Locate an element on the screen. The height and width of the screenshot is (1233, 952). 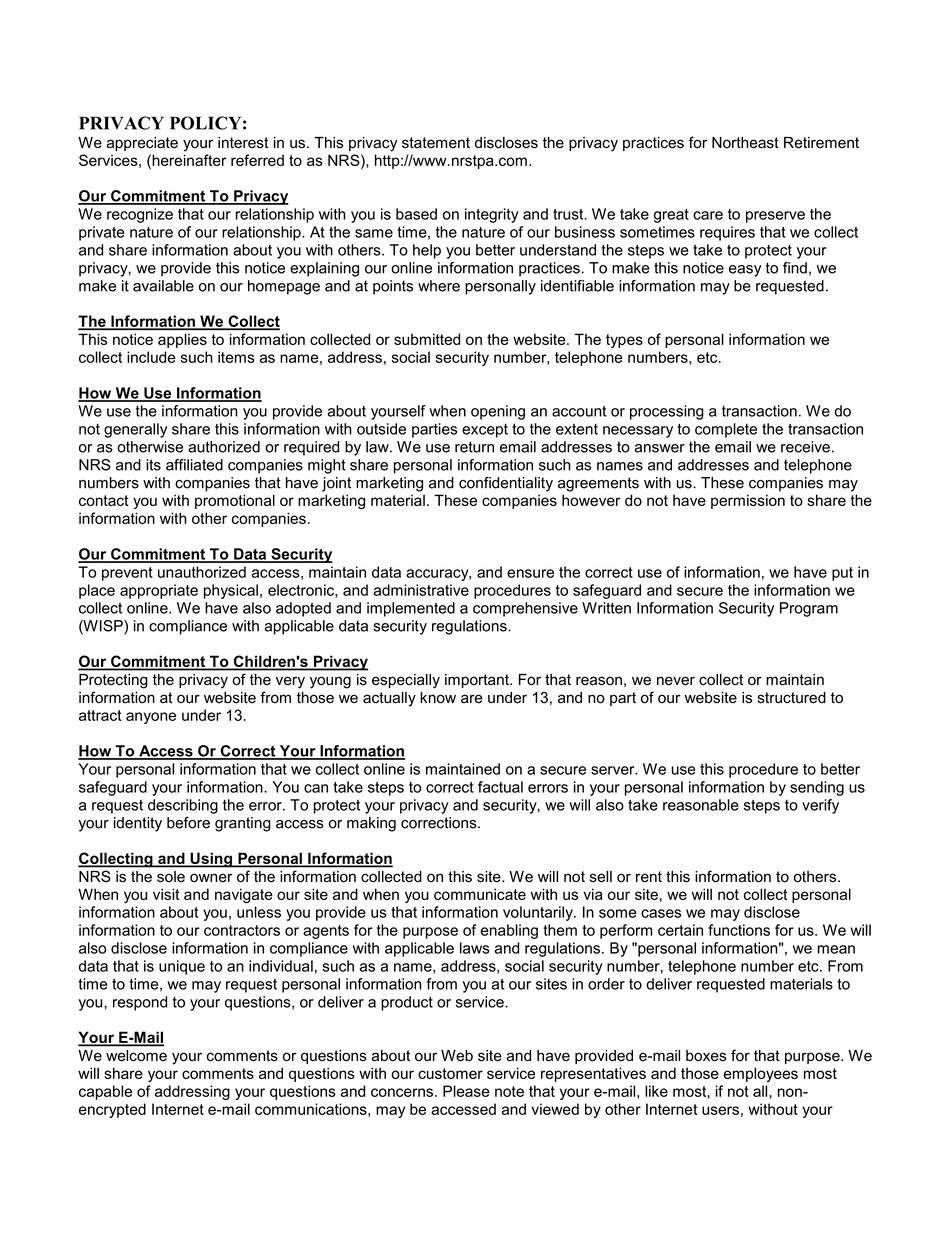
Please is located at coordinates (466, 1091).
